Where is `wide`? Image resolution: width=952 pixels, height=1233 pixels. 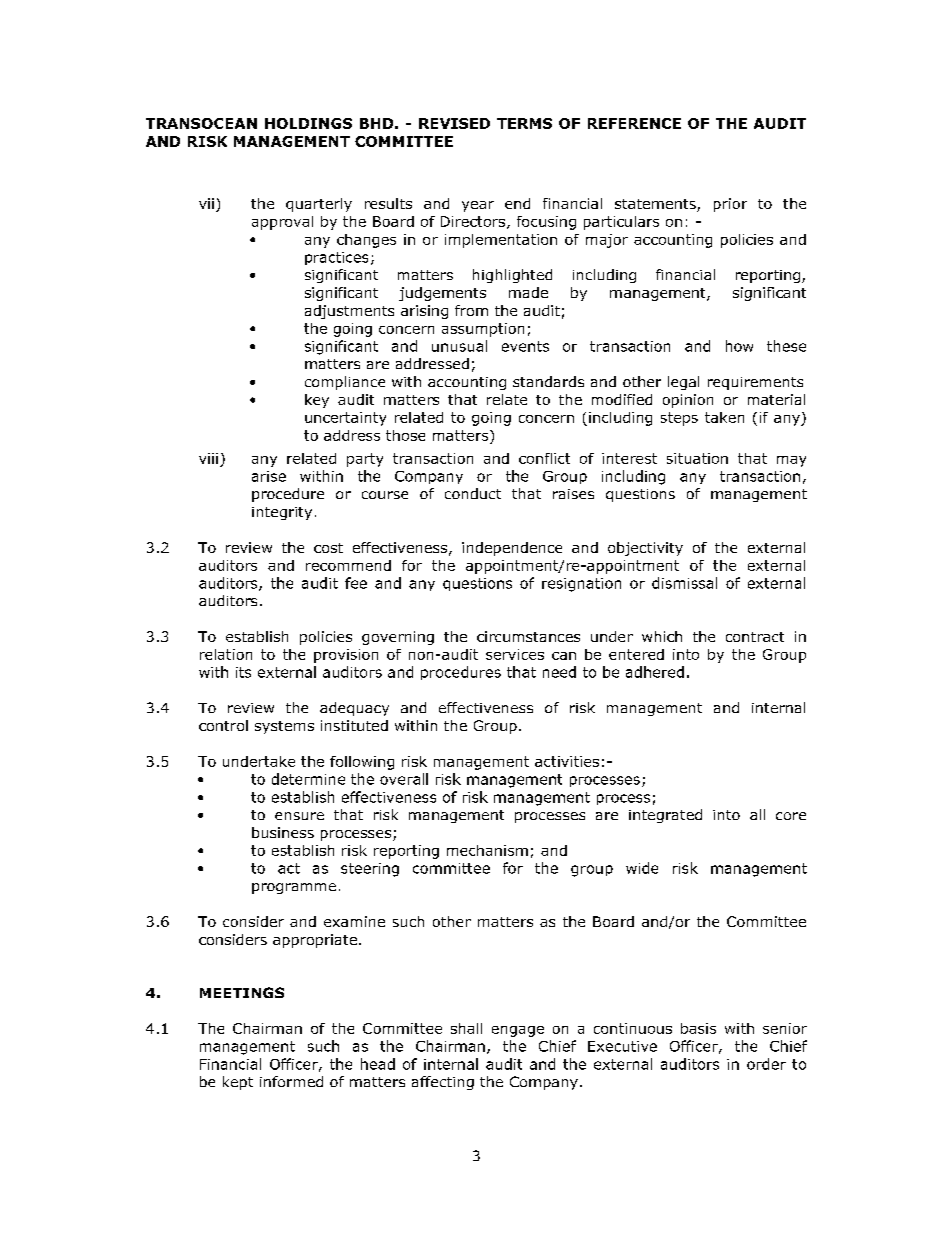
wide is located at coordinates (642, 868).
